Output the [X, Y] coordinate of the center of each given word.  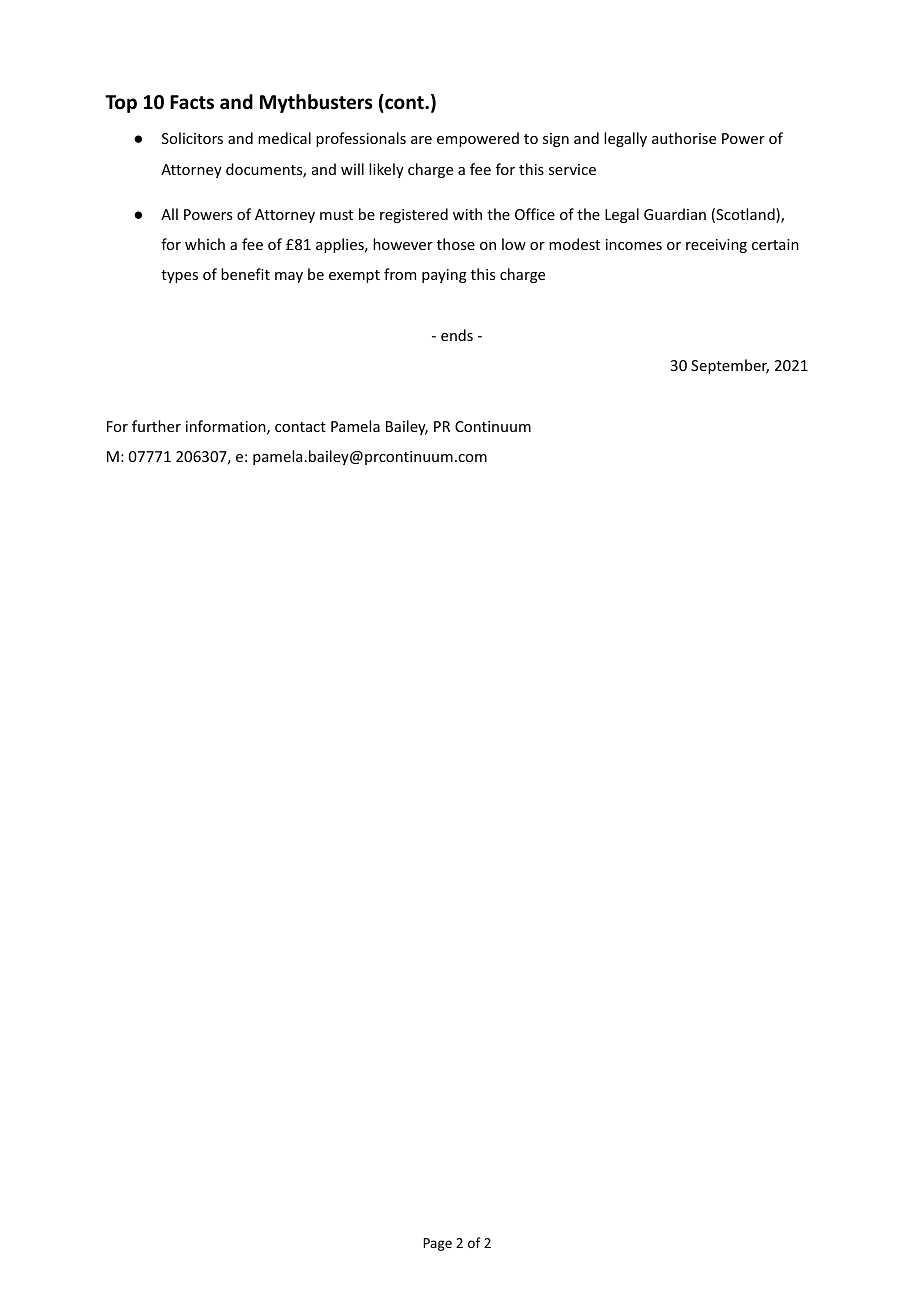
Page [437, 1244]
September [730, 366]
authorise [684, 138]
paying [444, 276]
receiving [716, 246]
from [400, 274]
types [179, 276]
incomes [634, 244]
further [156, 426]
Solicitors [192, 138]
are [421, 140]
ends [457, 335]
